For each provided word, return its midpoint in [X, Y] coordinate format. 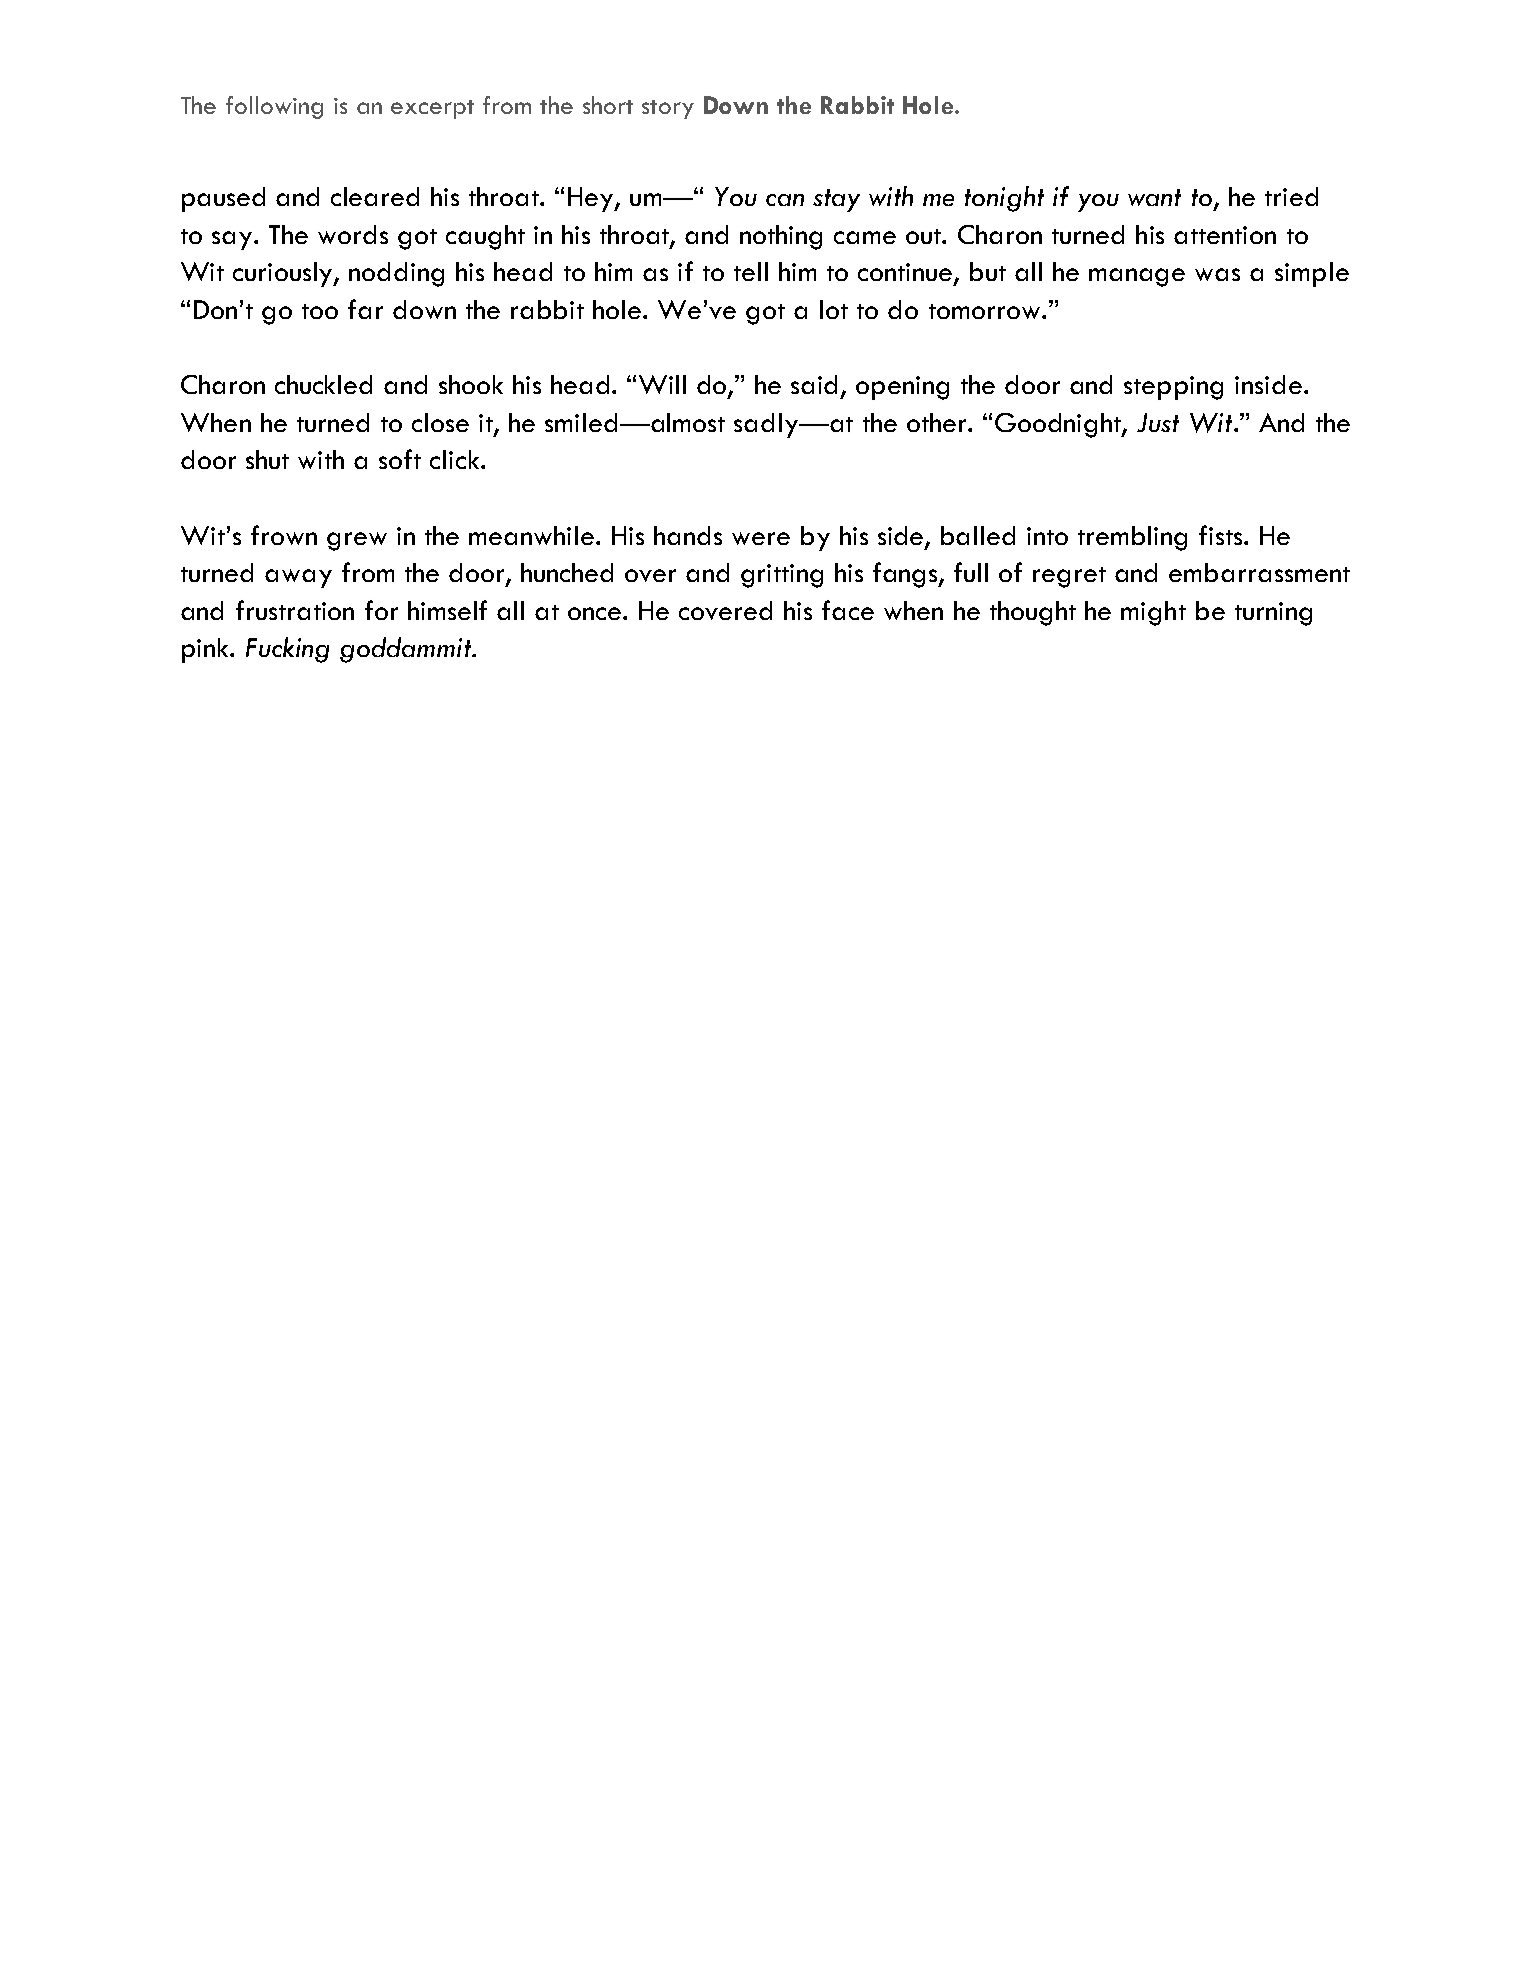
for [381, 610]
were [761, 538]
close [440, 422]
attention [1225, 235]
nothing [781, 237]
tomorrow [986, 311]
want [1154, 197]
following [274, 107]
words [353, 234]
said [814, 384]
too [320, 311]
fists [1222, 535]
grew [357, 541]
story [668, 109]
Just [1158, 422]
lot [834, 309]
